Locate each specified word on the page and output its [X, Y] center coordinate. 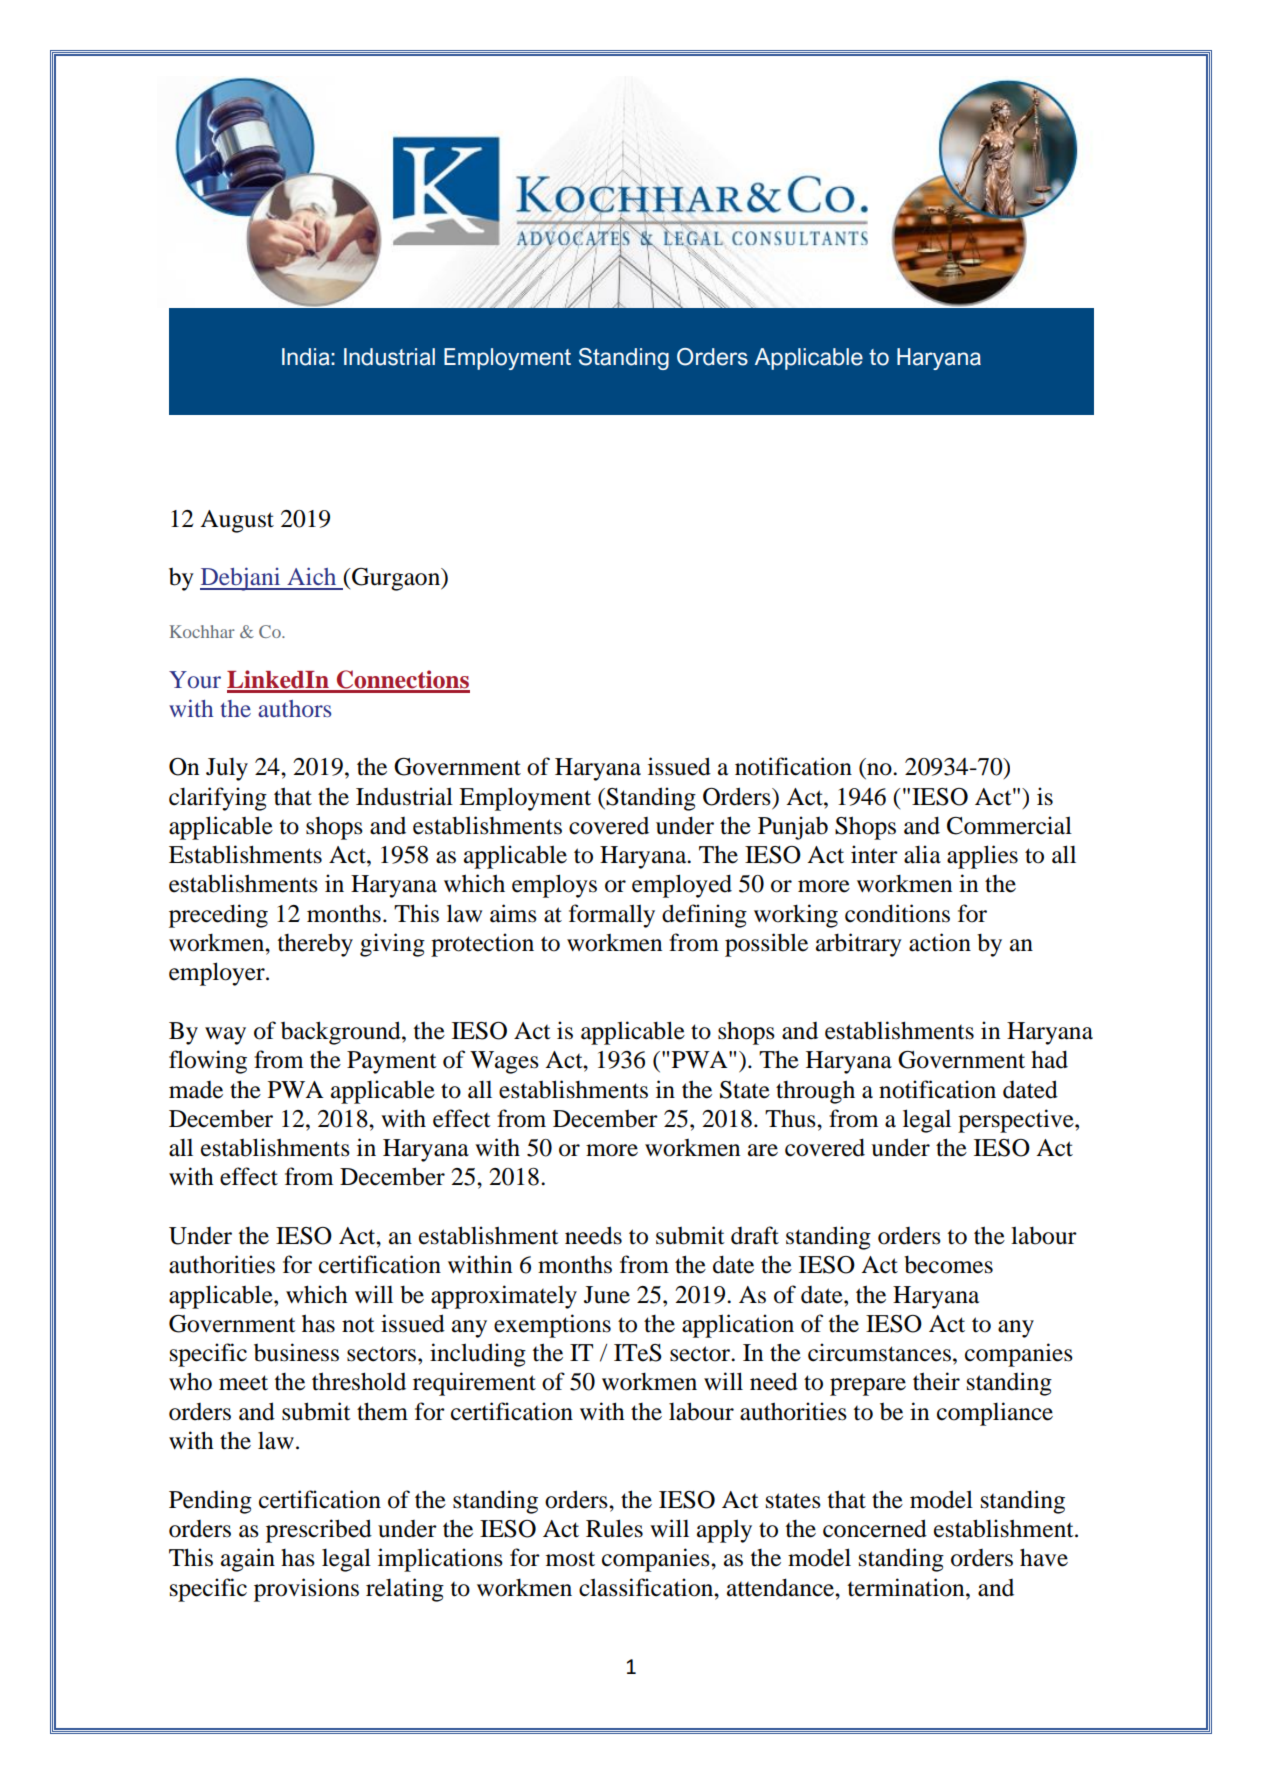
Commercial [1009, 825]
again [248, 1560]
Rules [614, 1528]
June [607, 1295]
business [296, 1352]
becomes [948, 1264]
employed [682, 886]
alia [922, 854]
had [1049, 1059]
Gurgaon [396, 579]
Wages [504, 1062]
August [237, 521]
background [342, 1033]
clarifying [218, 799]
